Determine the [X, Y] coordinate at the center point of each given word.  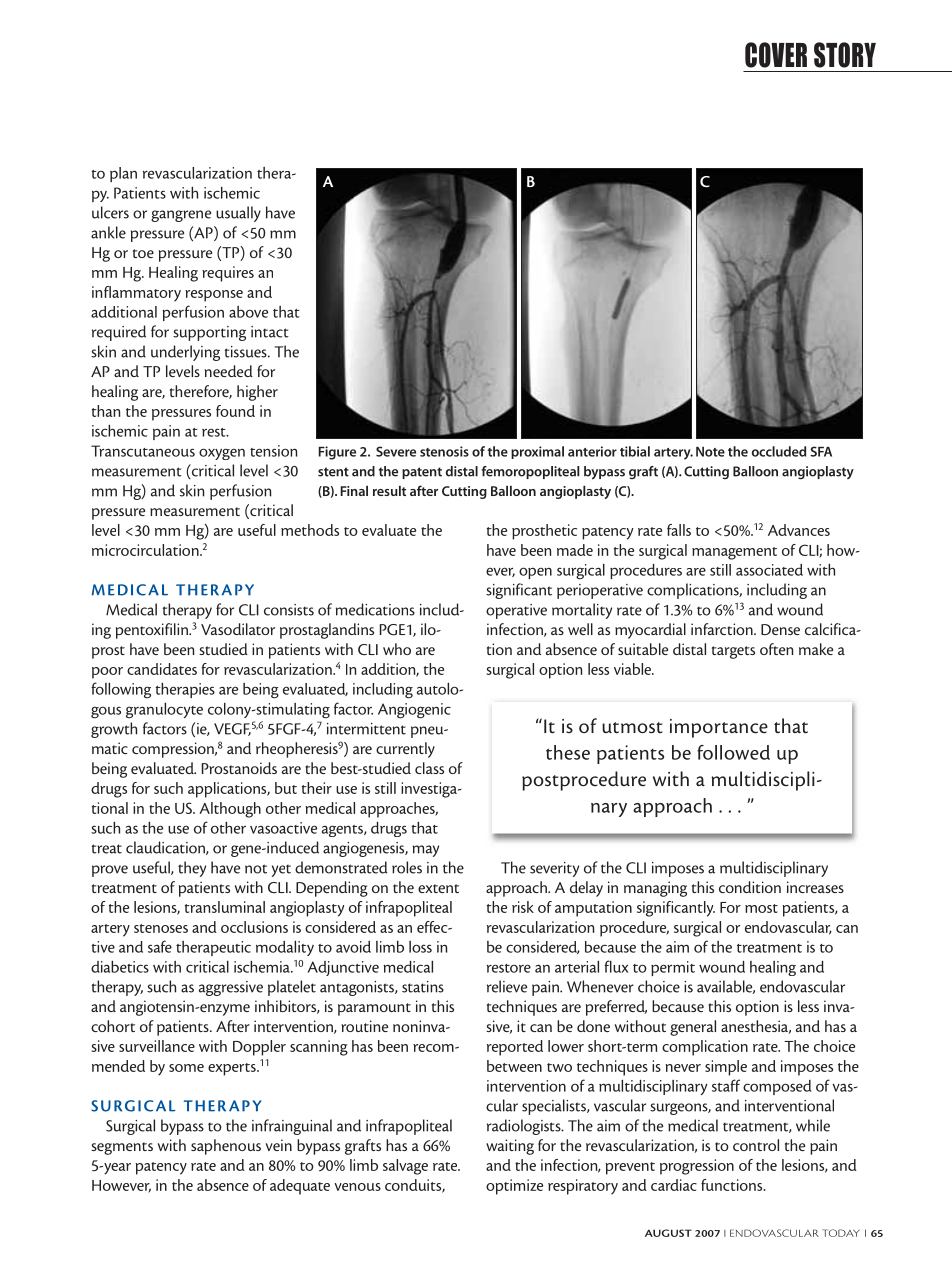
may [425, 851]
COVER [776, 55]
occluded [779, 451]
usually [238, 214]
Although [230, 810]
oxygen [222, 454]
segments [122, 1148]
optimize [514, 1187]
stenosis [444, 451]
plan [123, 174]
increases [815, 887]
